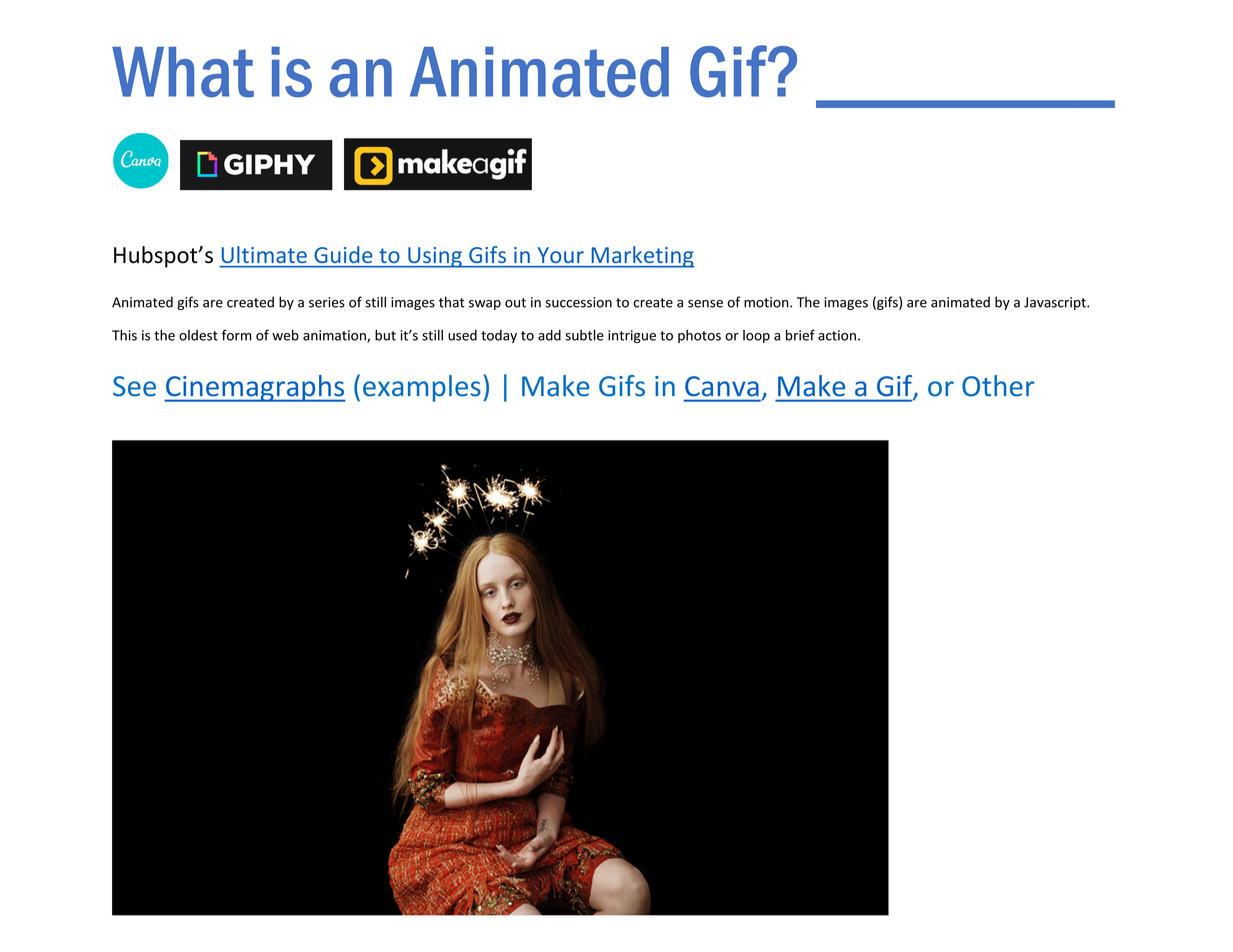 The height and width of the screenshot is (952, 1233). Describe the element at coordinates (1056, 303) in the screenshot. I see `Javascript` at that location.
